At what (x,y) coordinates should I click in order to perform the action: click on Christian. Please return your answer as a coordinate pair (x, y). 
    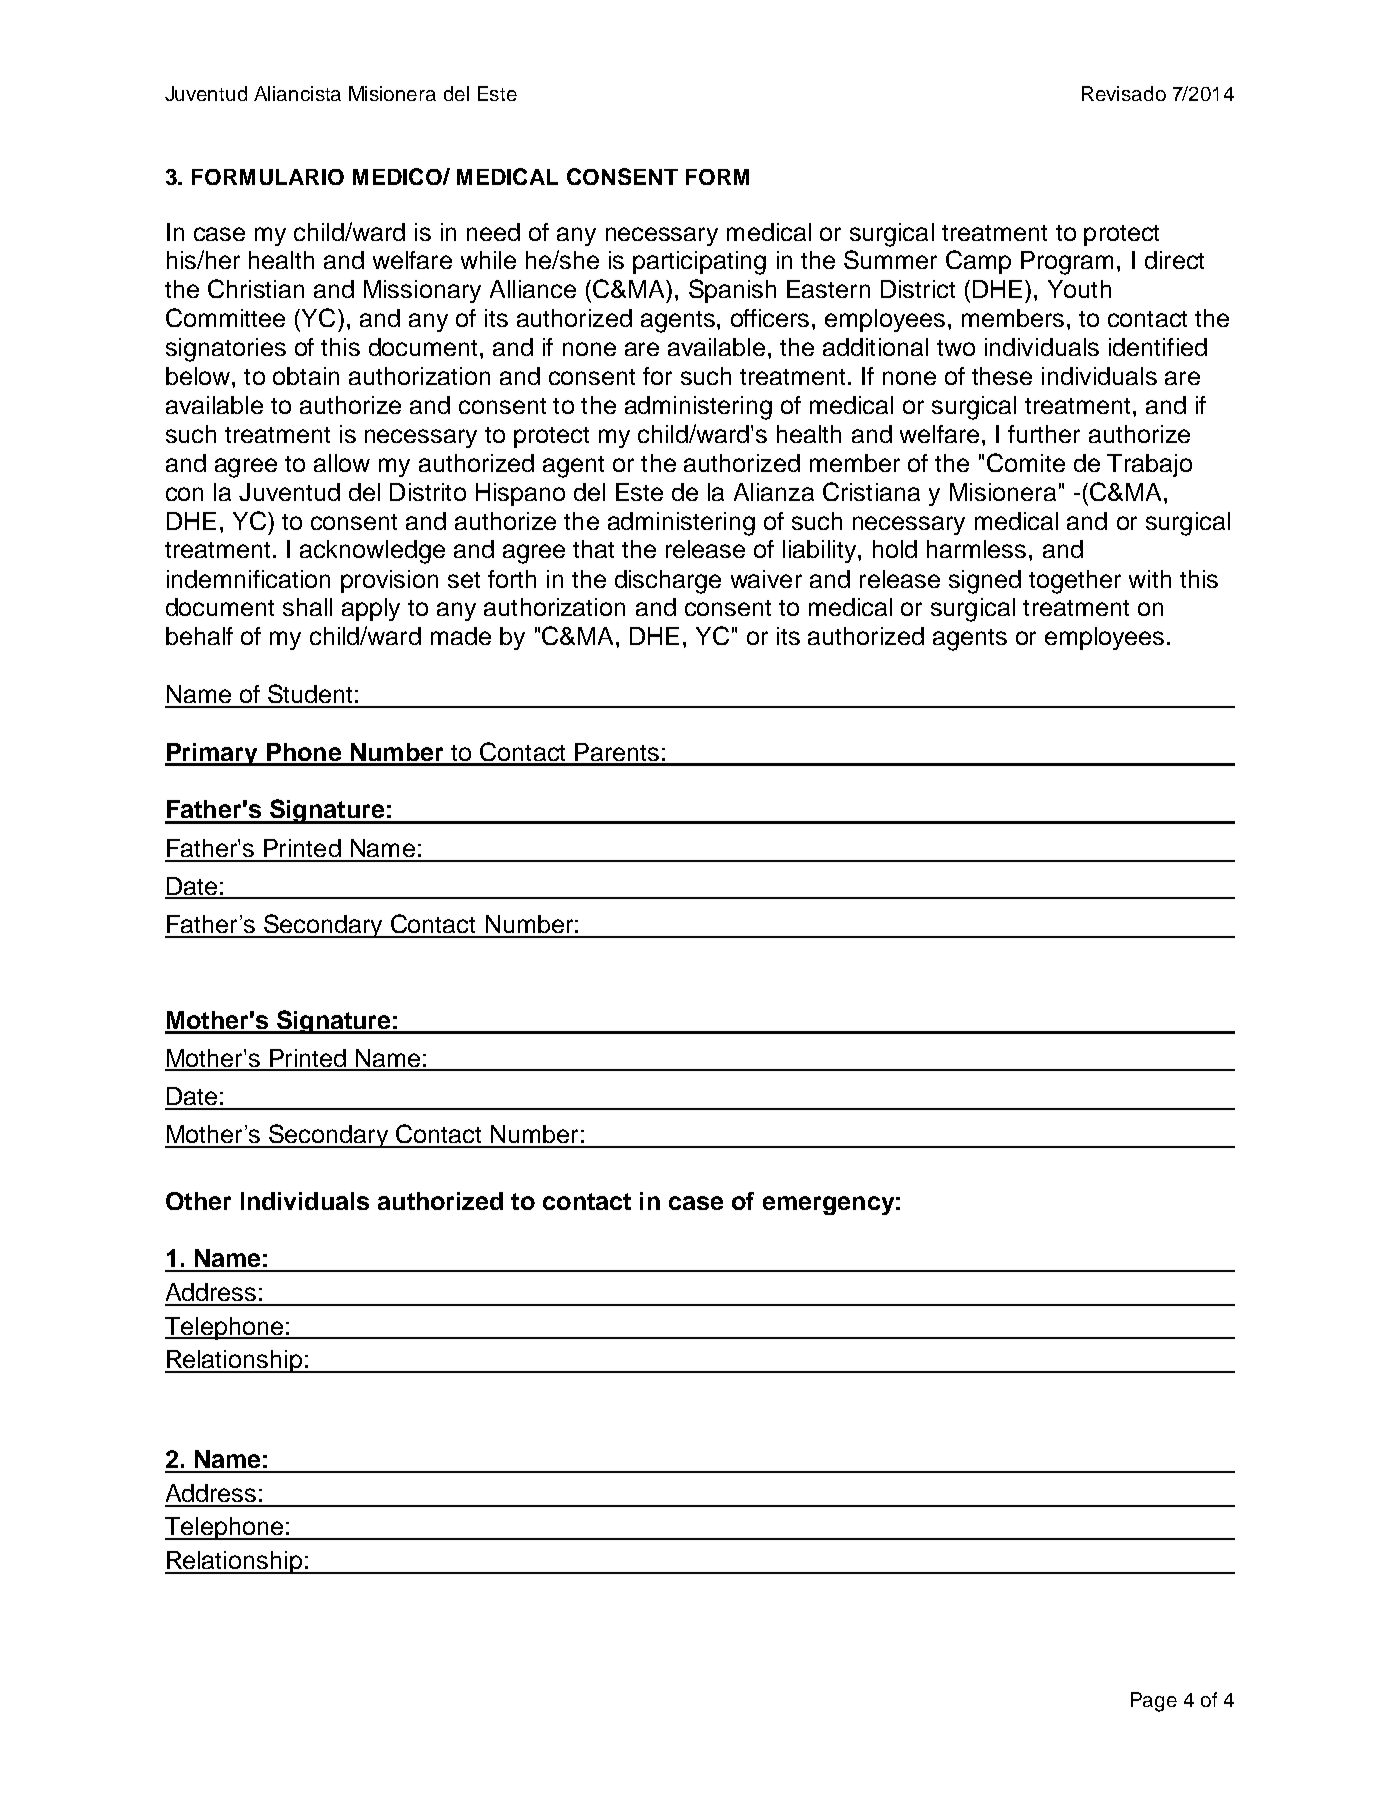
    Looking at the image, I should click on (256, 288).
